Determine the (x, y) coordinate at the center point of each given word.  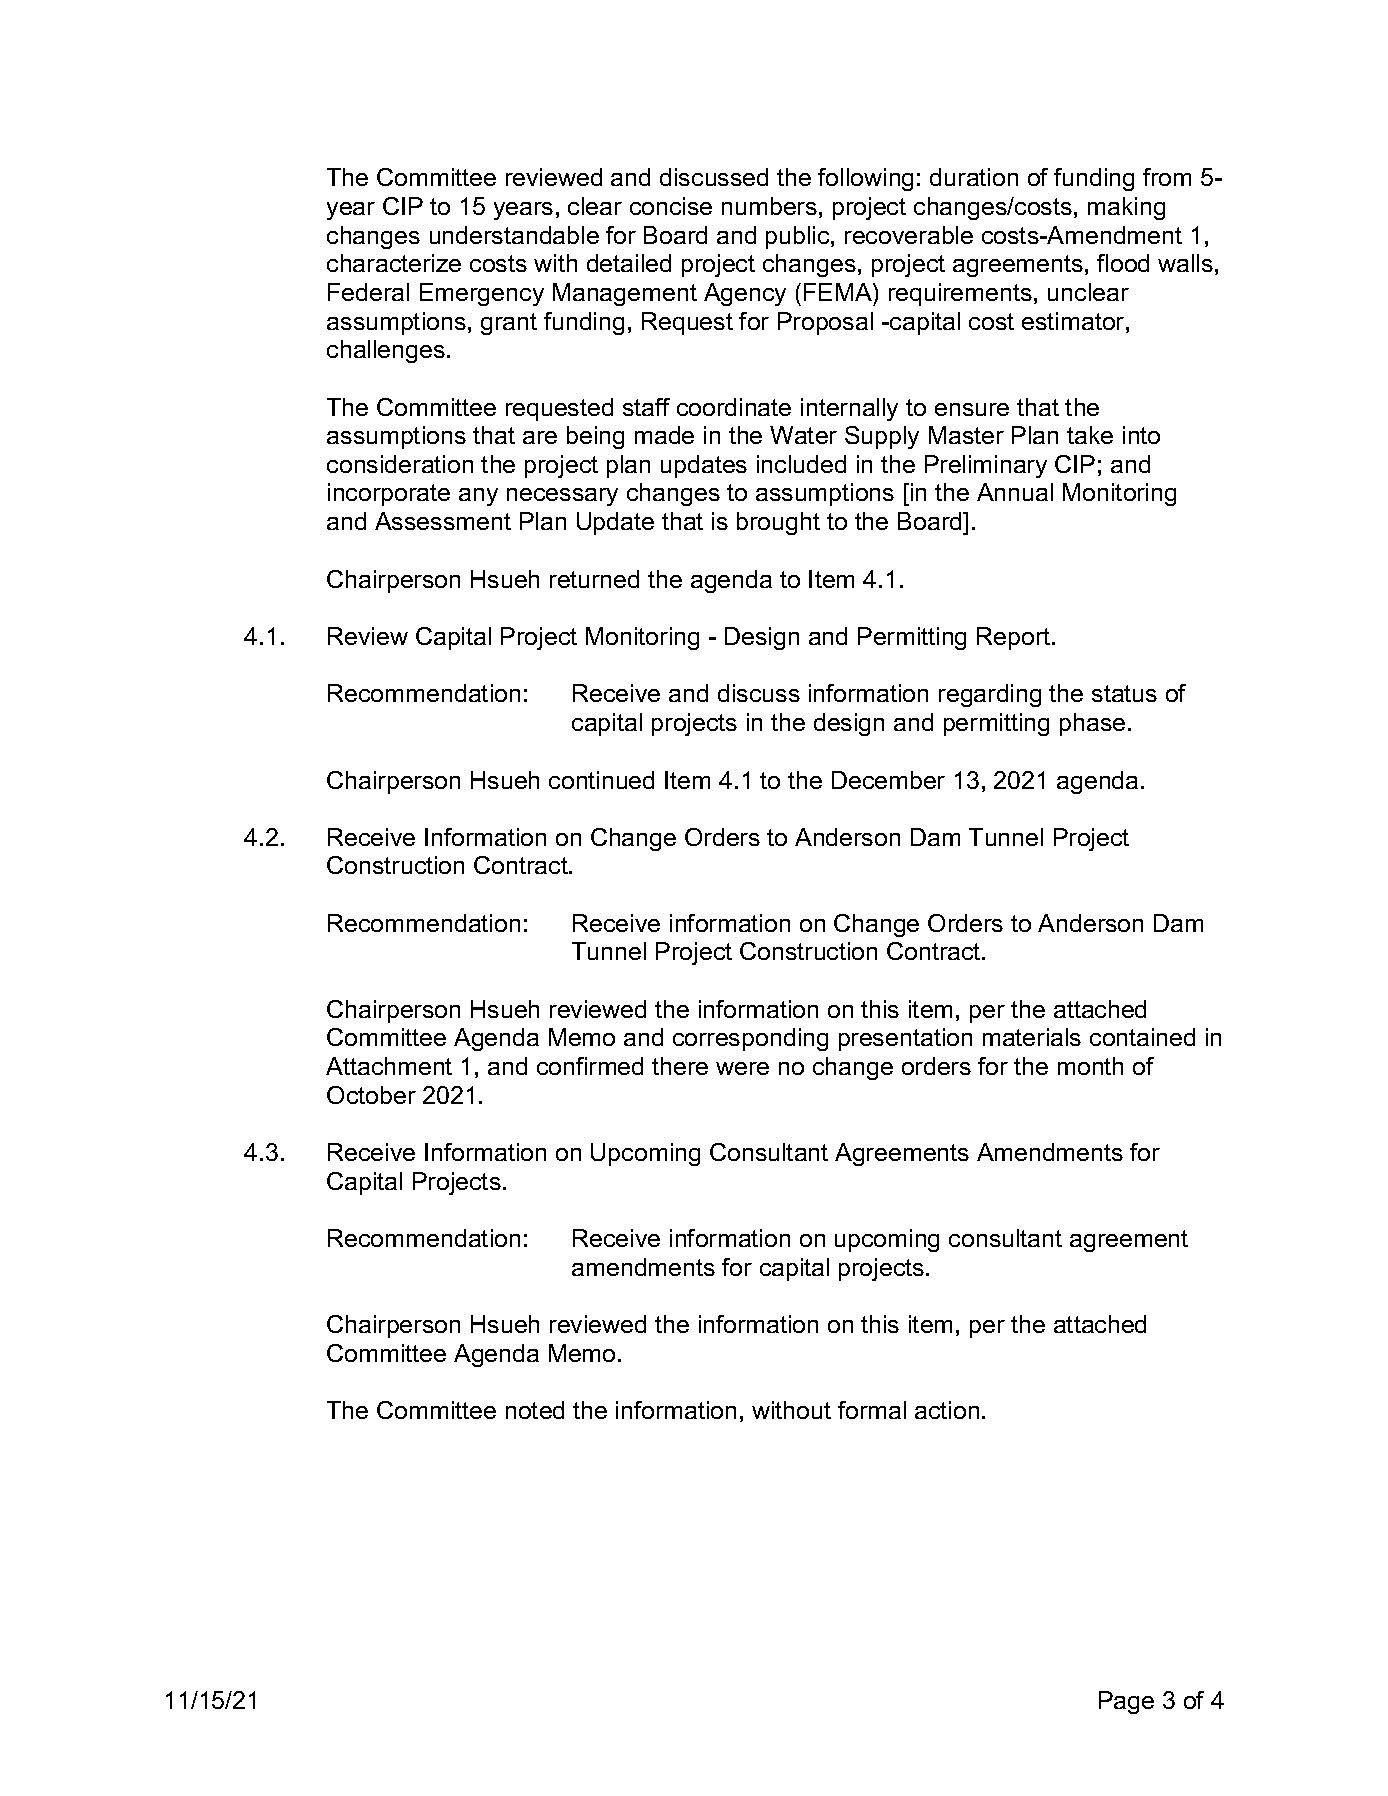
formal (872, 1410)
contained (1142, 1037)
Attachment (389, 1066)
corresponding (750, 1039)
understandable (514, 235)
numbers (769, 206)
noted (535, 1410)
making (1126, 208)
